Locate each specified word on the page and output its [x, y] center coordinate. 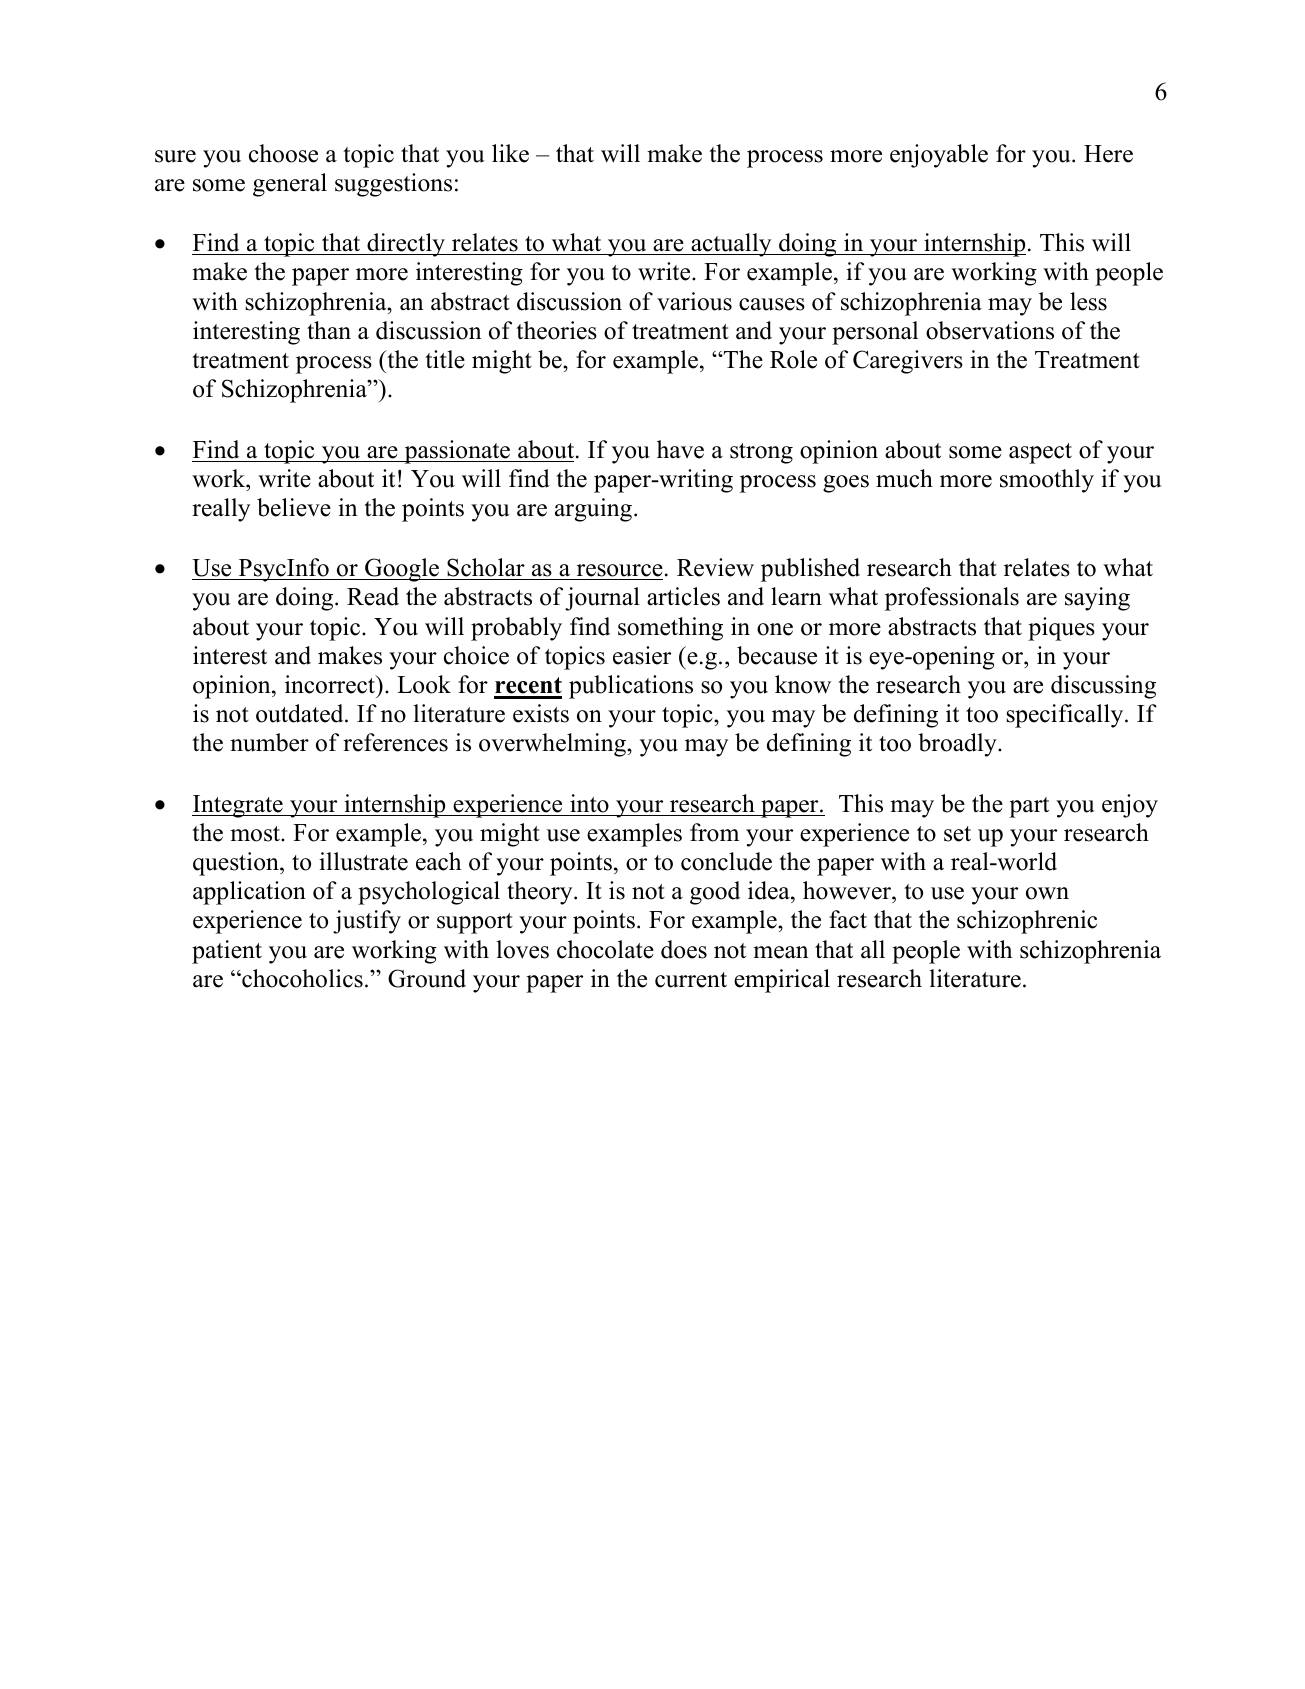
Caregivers [908, 362]
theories [556, 330]
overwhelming [553, 745]
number [269, 742]
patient [227, 952]
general [290, 185]
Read [373, 596]
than [329, 330]
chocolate [605, 949]
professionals [952, 599]
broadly [958, 745]
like [510, 153]
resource [618, 572]
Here [1108, 154]
